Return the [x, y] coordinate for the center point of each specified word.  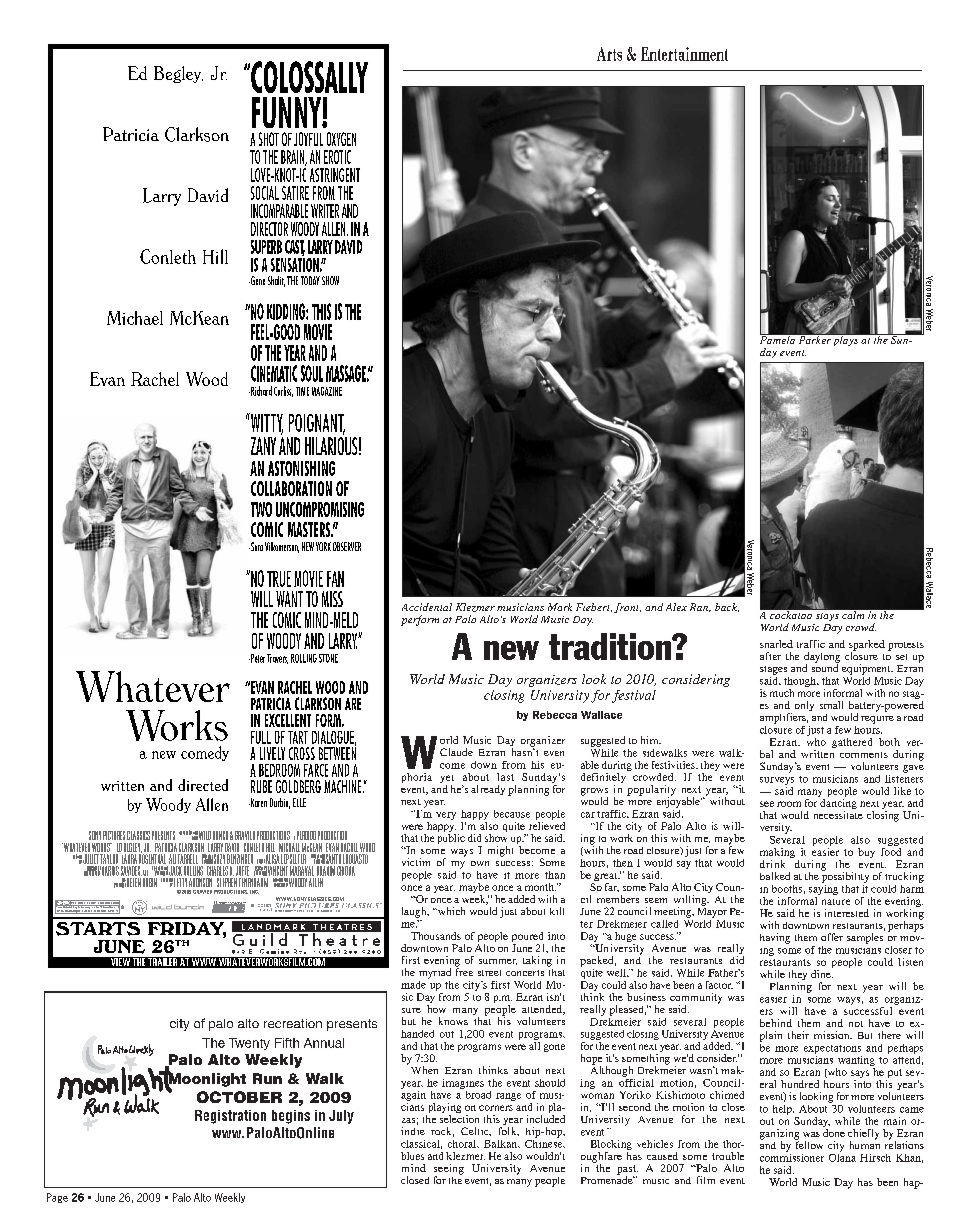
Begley [178, 74]
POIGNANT [317, 424]
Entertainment [684, 54]
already [488, 790]
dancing [837, 804]
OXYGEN [341, 139]
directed [203, 785]
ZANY [263, 446]
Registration [230, 1117]
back [727, 607]
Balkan [502, 1144]
